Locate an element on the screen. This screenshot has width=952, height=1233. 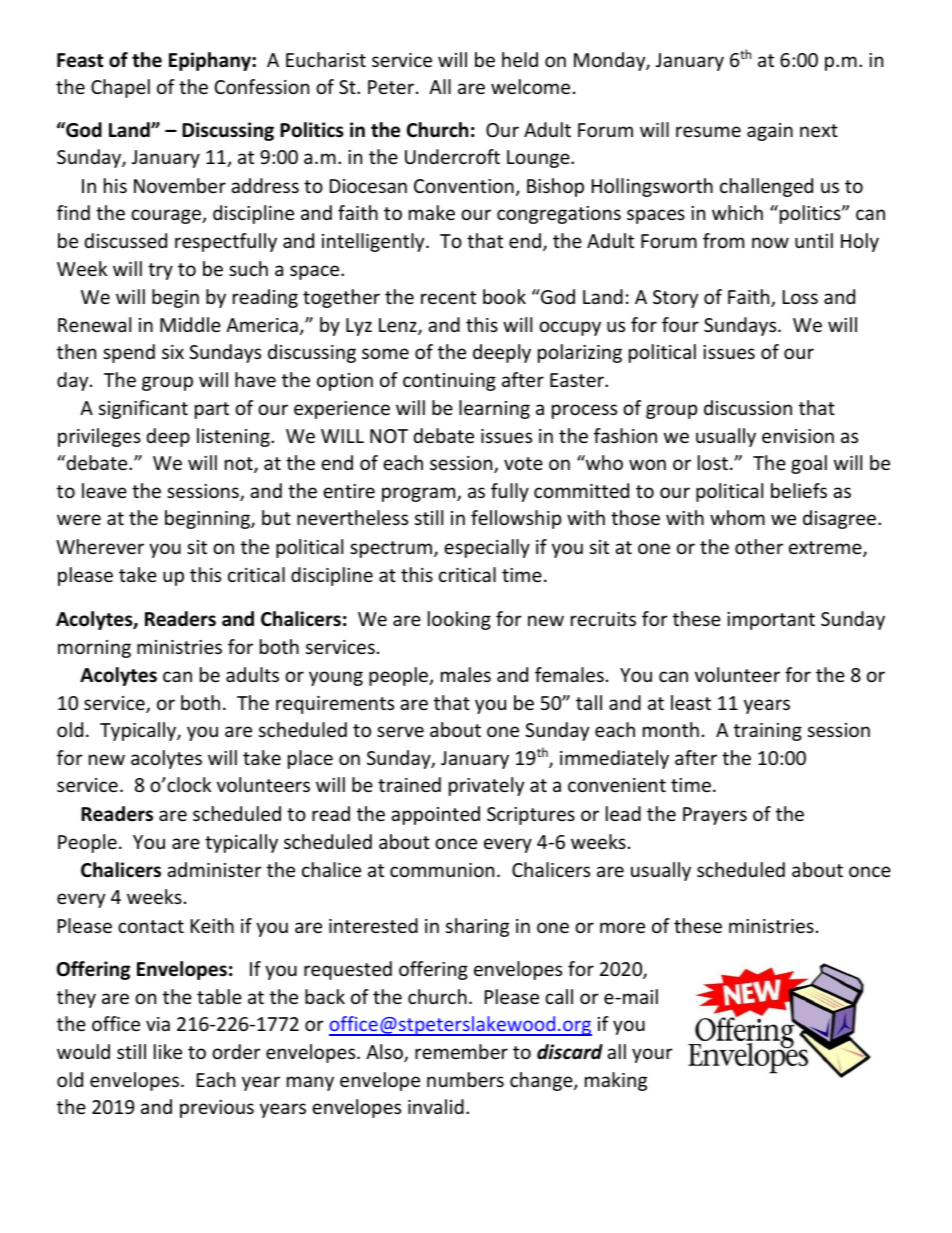
Wherever is located at coordinates (100, 546).
